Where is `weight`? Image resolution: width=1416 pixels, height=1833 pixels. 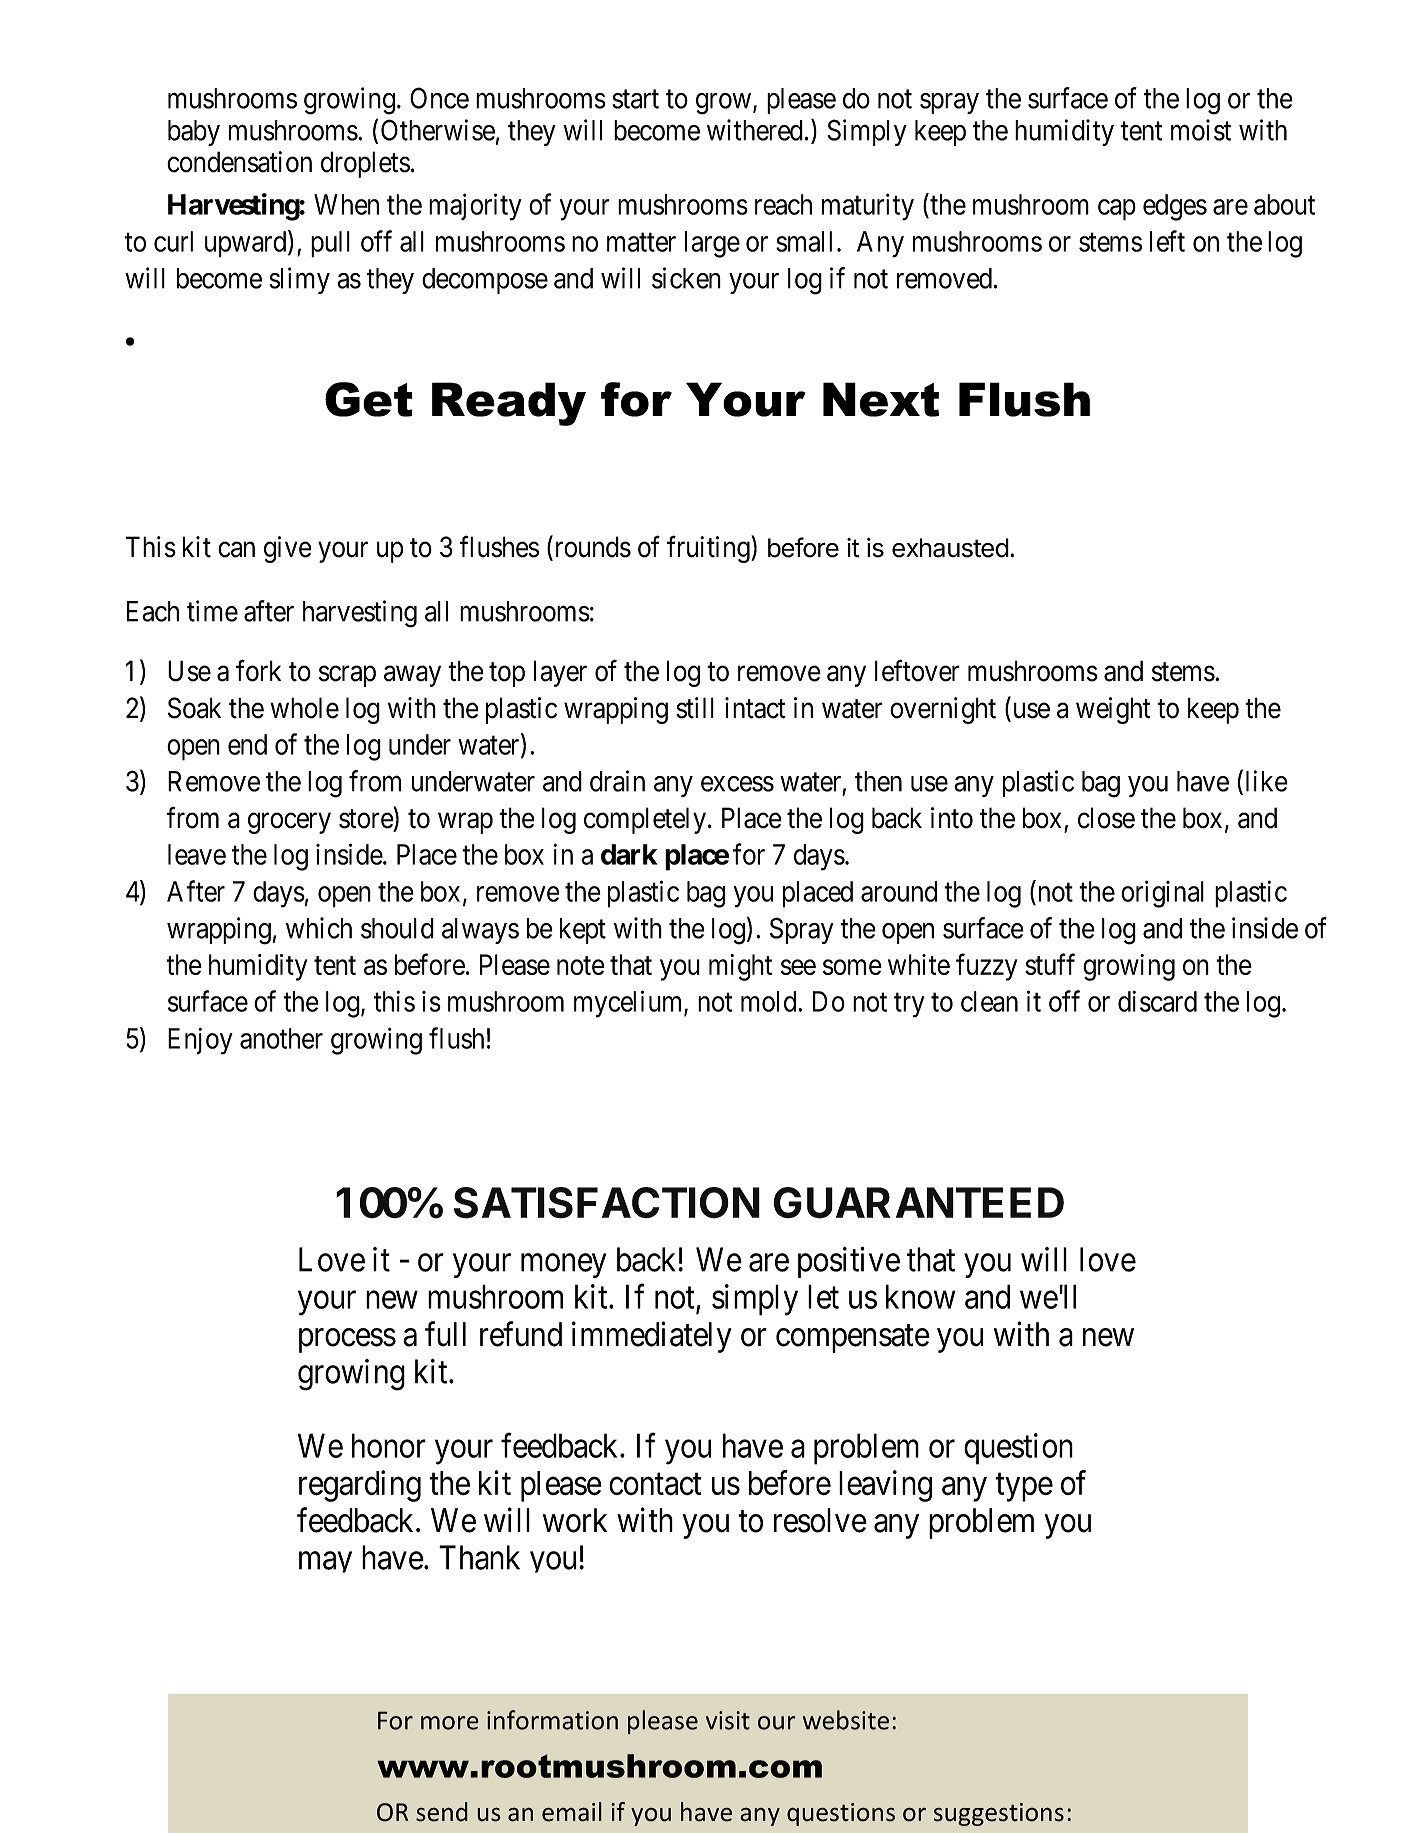 weight is located at coordinates (1113, 710).
